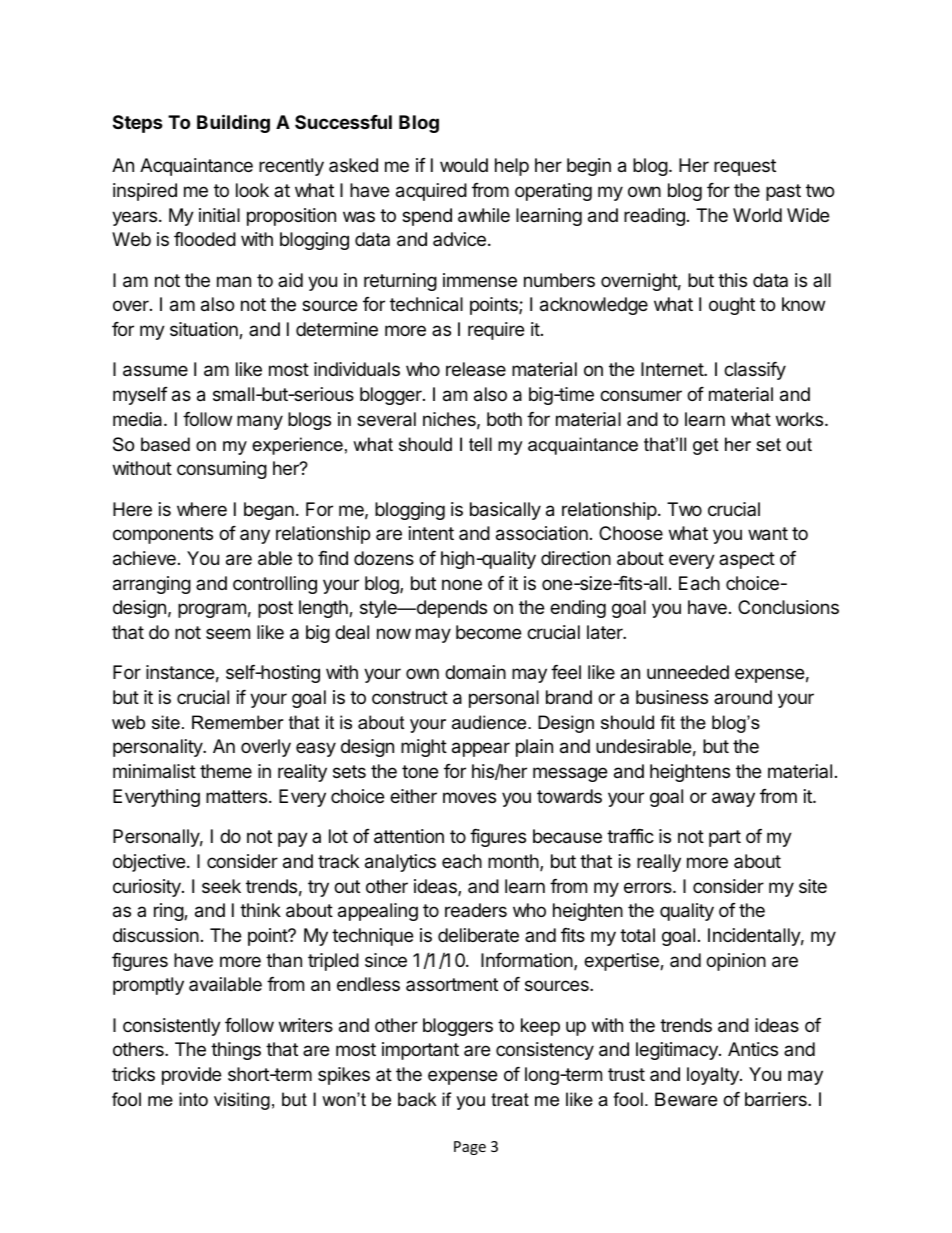  Describe the element at coordinates (233, 123) in the image. I see `Building` at that location.
